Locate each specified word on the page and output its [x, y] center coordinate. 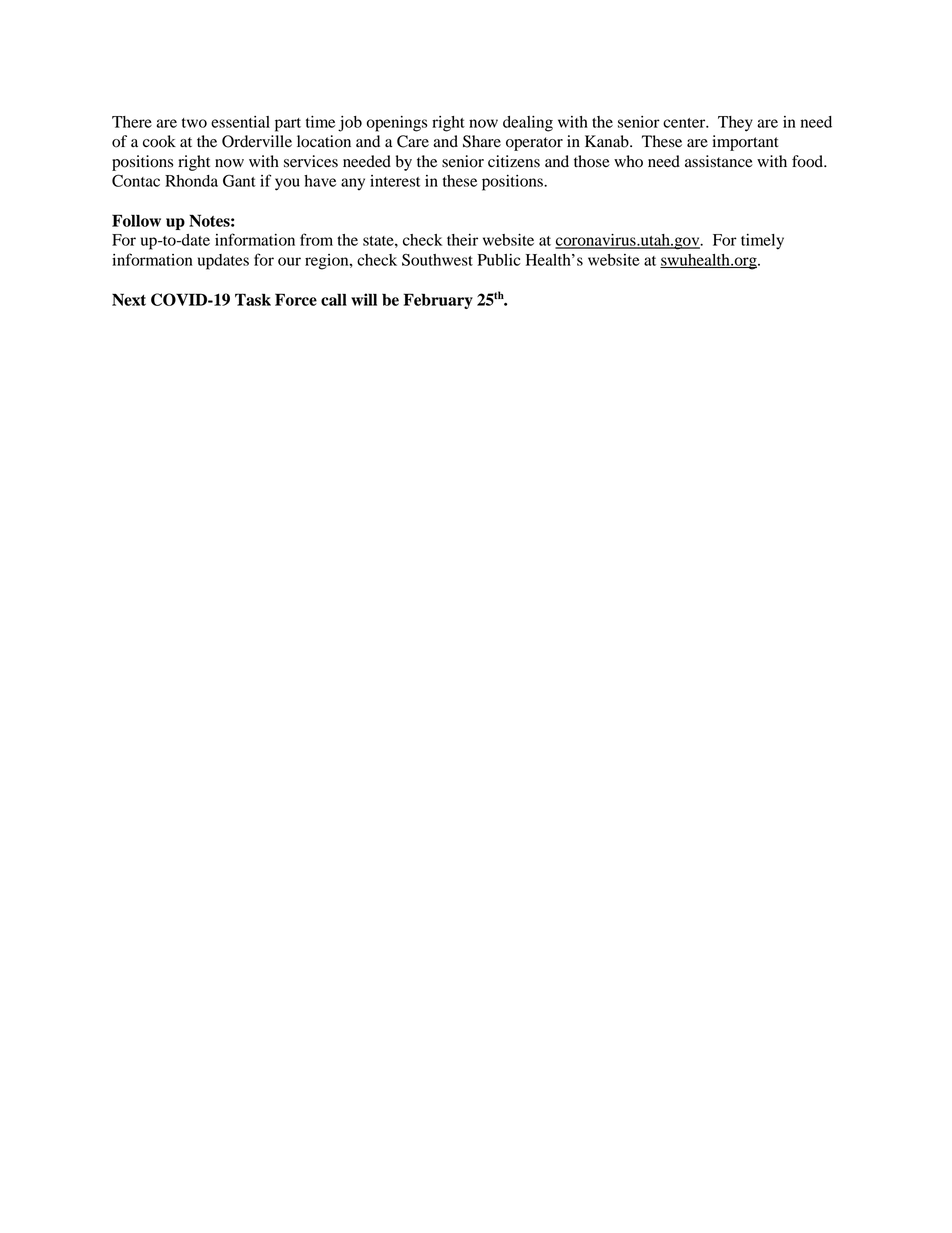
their [462, 240]
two [194, 123]
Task [253, 299]
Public [498, 260]
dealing [528, 124]
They [735, 124]
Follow [136, 220]
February [438, 301]
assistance [719, 161]
